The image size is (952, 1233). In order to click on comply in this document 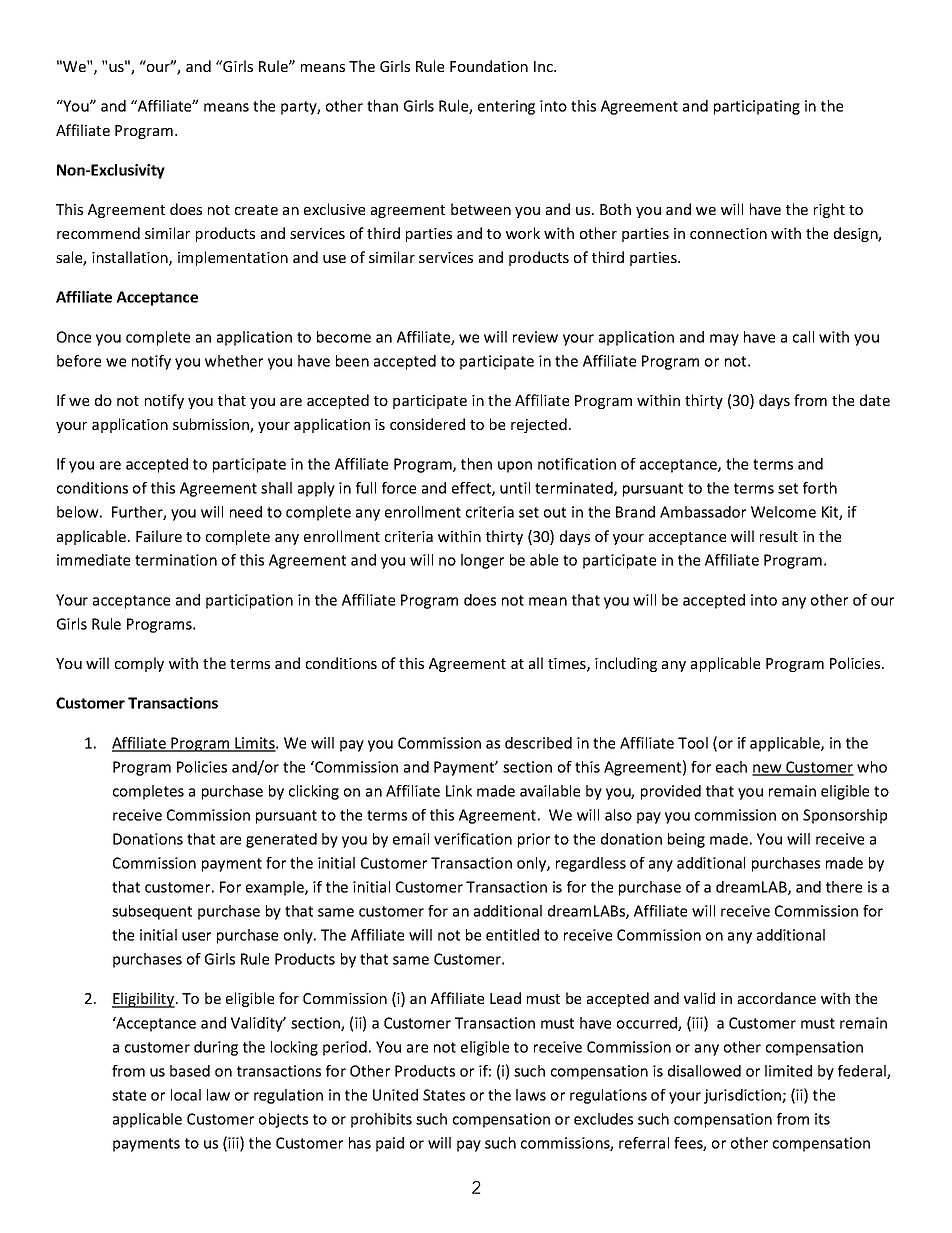, I will do `click(139, 664)`.
